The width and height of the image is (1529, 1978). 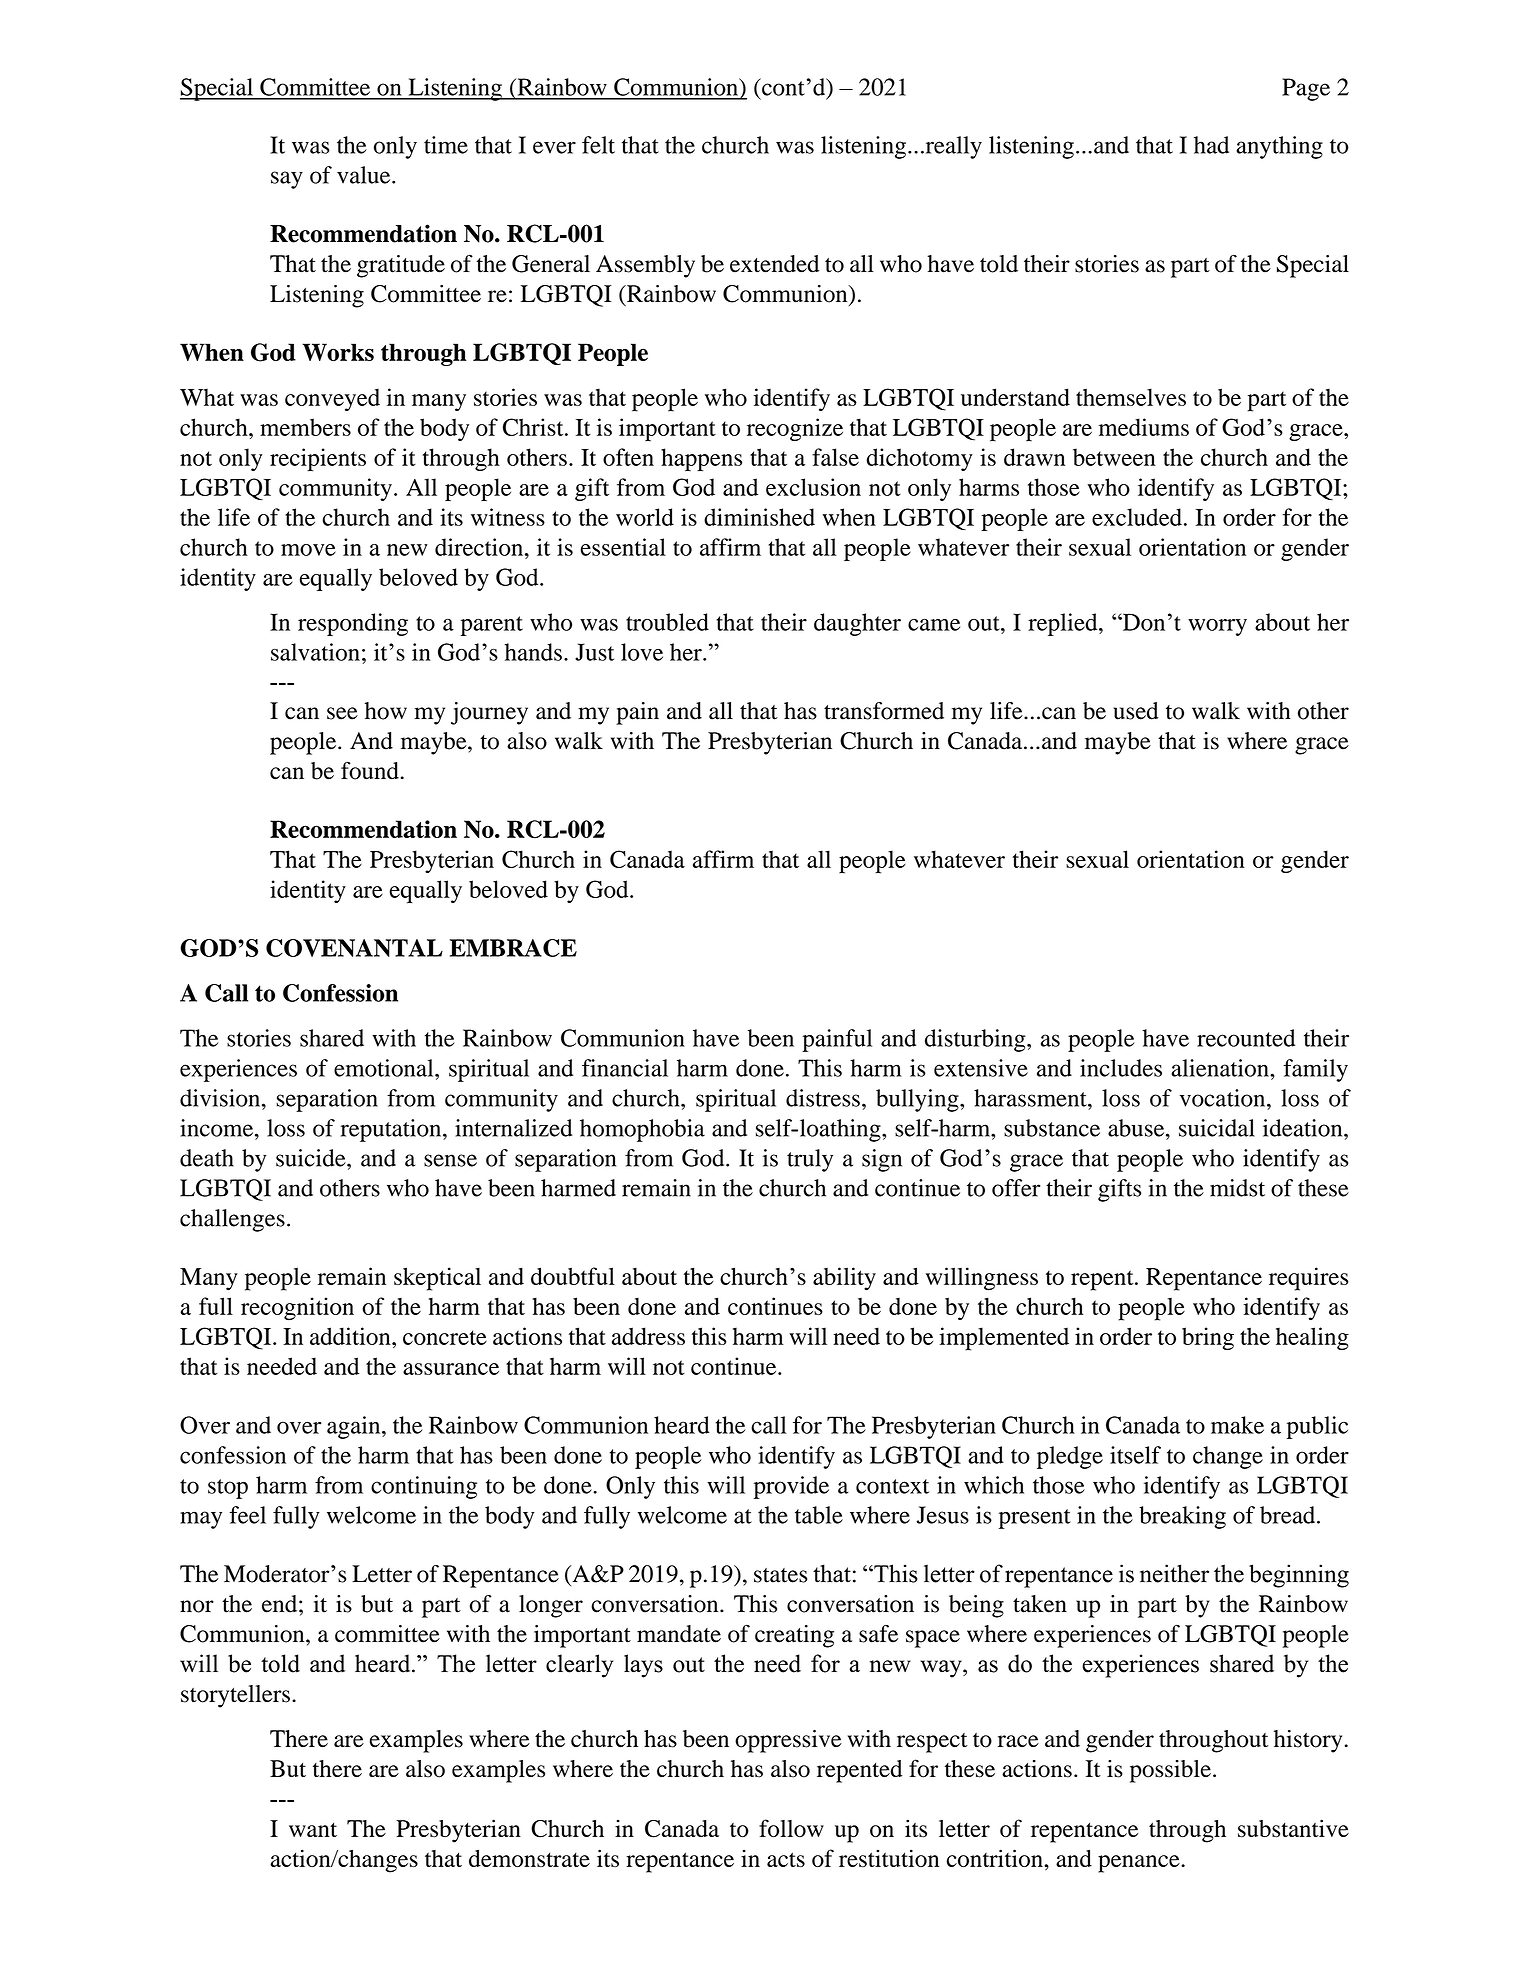 What do you see at coordinates (365, 175) in the image?
I see `value` at bounding box center [365, 175].
